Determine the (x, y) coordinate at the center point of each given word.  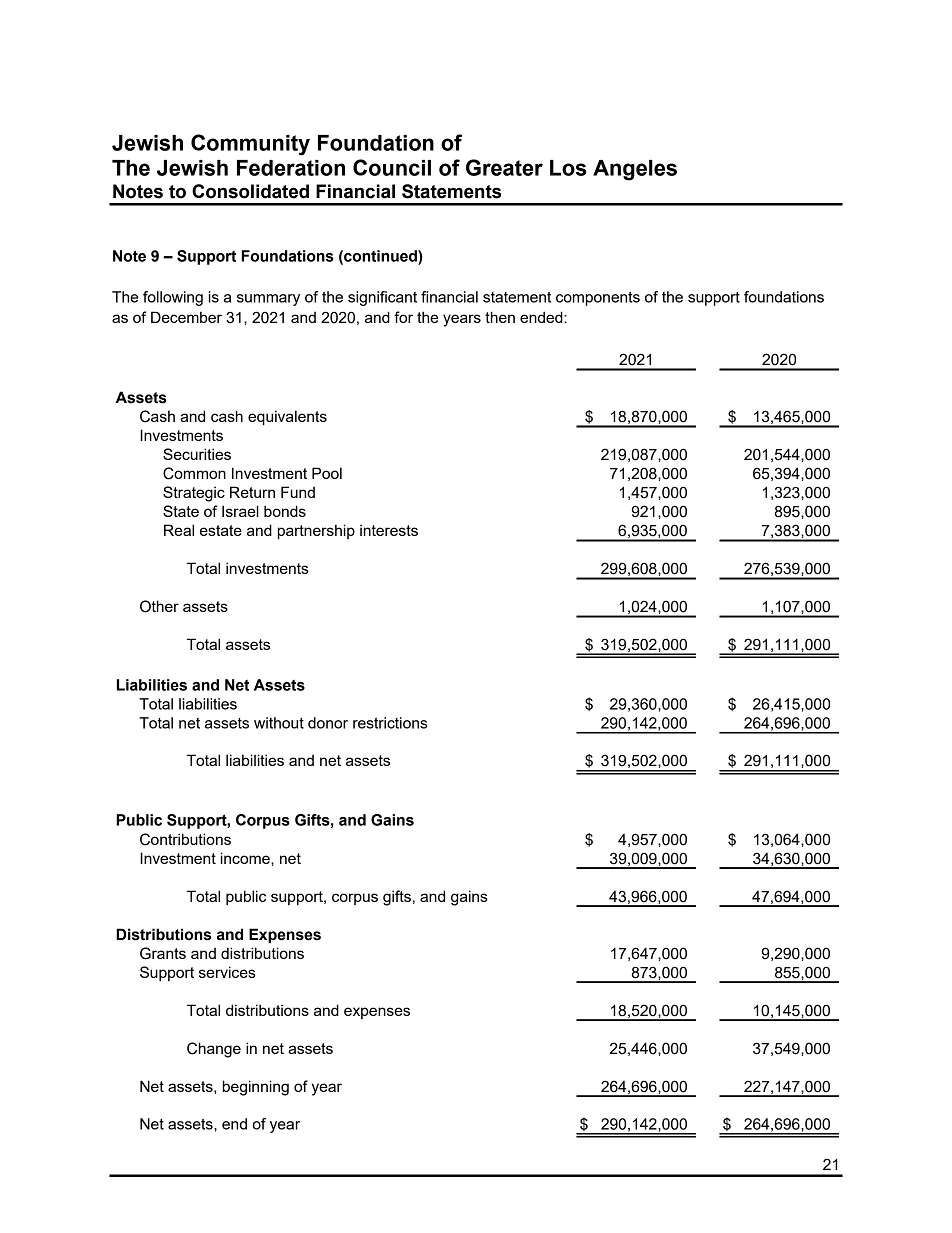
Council (392, 167)
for (403, 317)
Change (214, 1050)
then (500, 317)
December (186, 317)
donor (328, 723)
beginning (256, 1088)
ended (542, 317)
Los (568, 168)
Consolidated (250, 191)
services (227, 972)
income (246, 858)
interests (389, 530)
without (279, 723)
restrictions (390, 723)
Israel (240, 511)
